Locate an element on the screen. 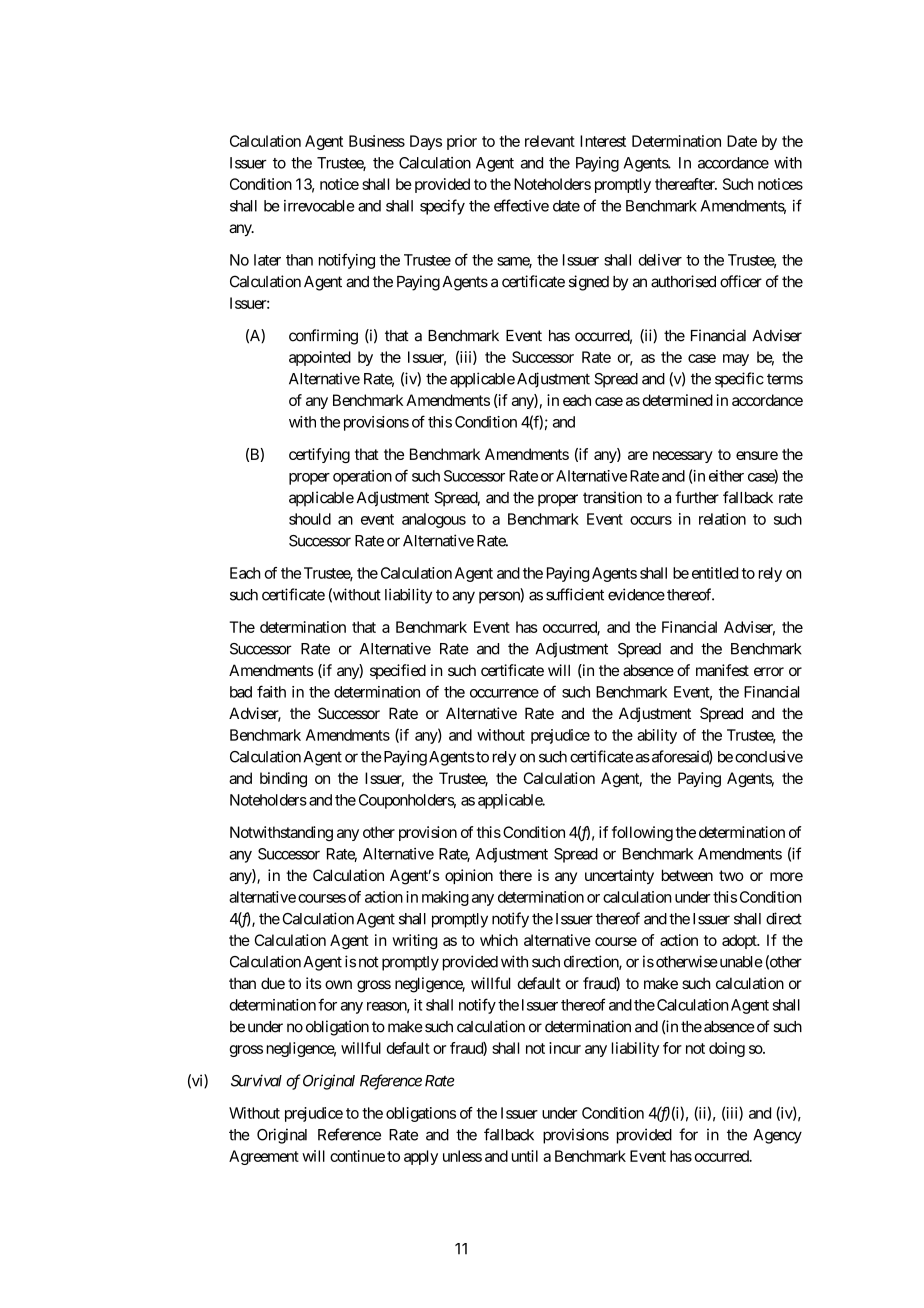  until is located at coordinates (525, 1156).
